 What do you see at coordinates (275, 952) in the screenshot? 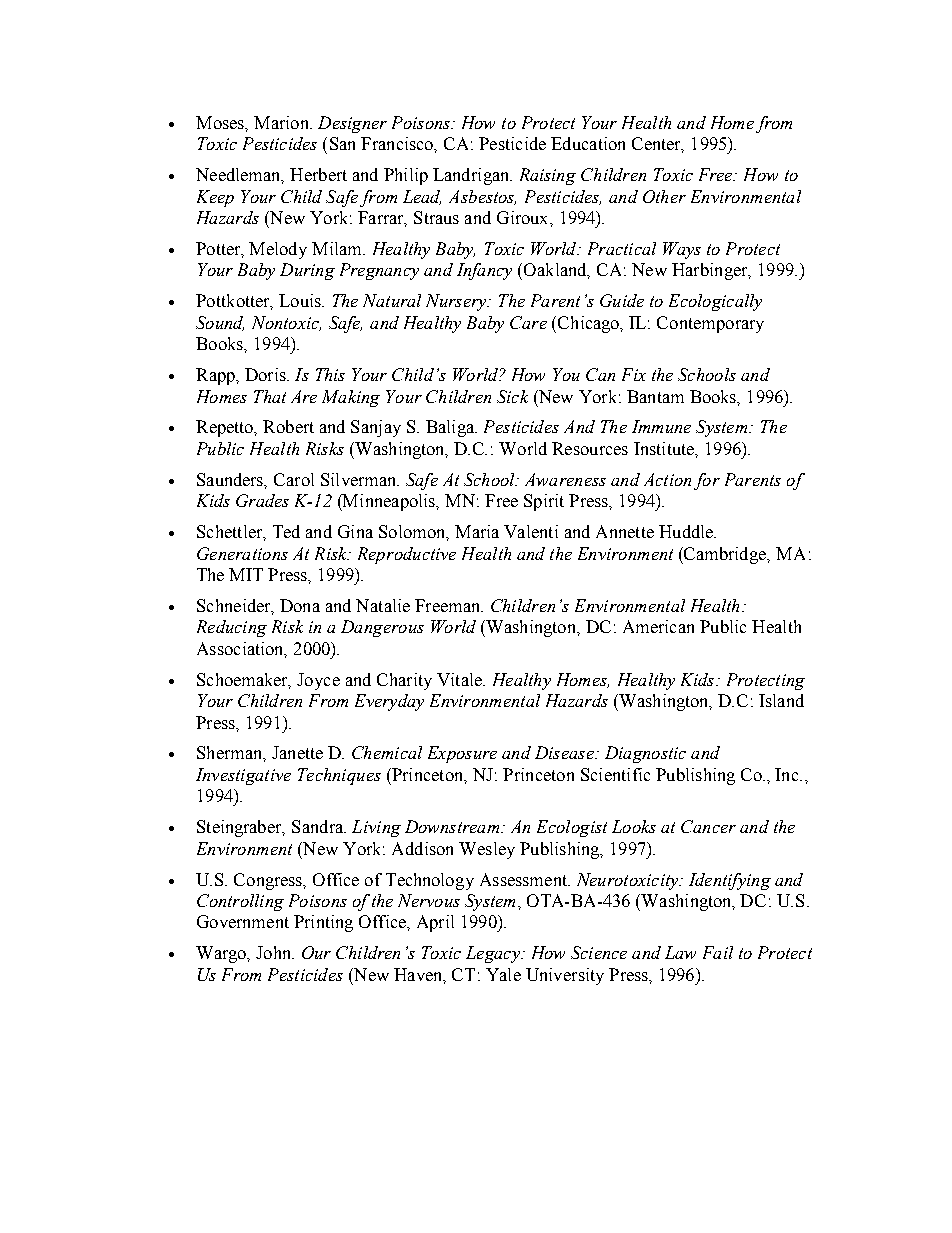
I see `John` at bounding box center [275, 952].
